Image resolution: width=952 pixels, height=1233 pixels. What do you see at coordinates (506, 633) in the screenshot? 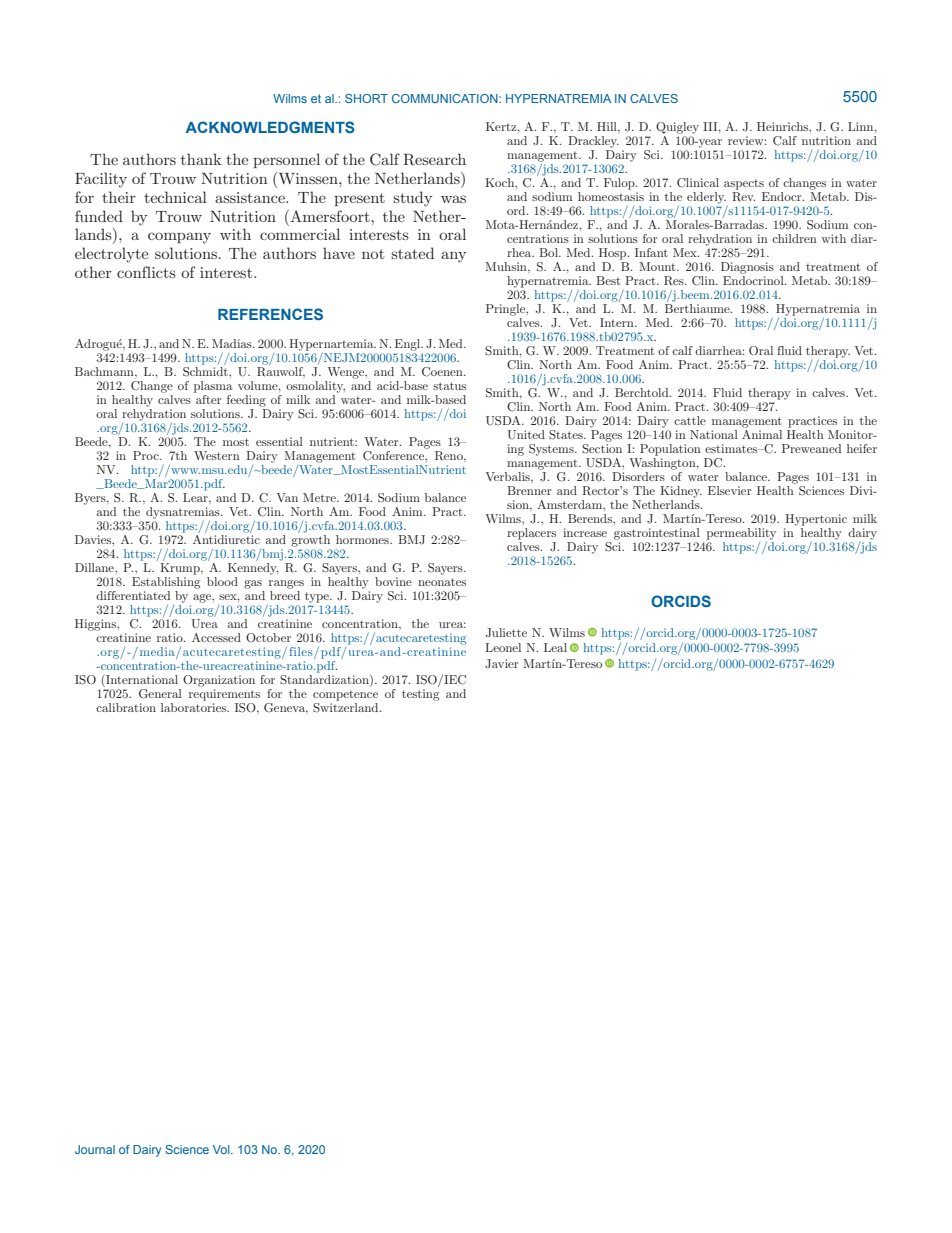
I see `Juliette` at bounding box center [506, 633].
